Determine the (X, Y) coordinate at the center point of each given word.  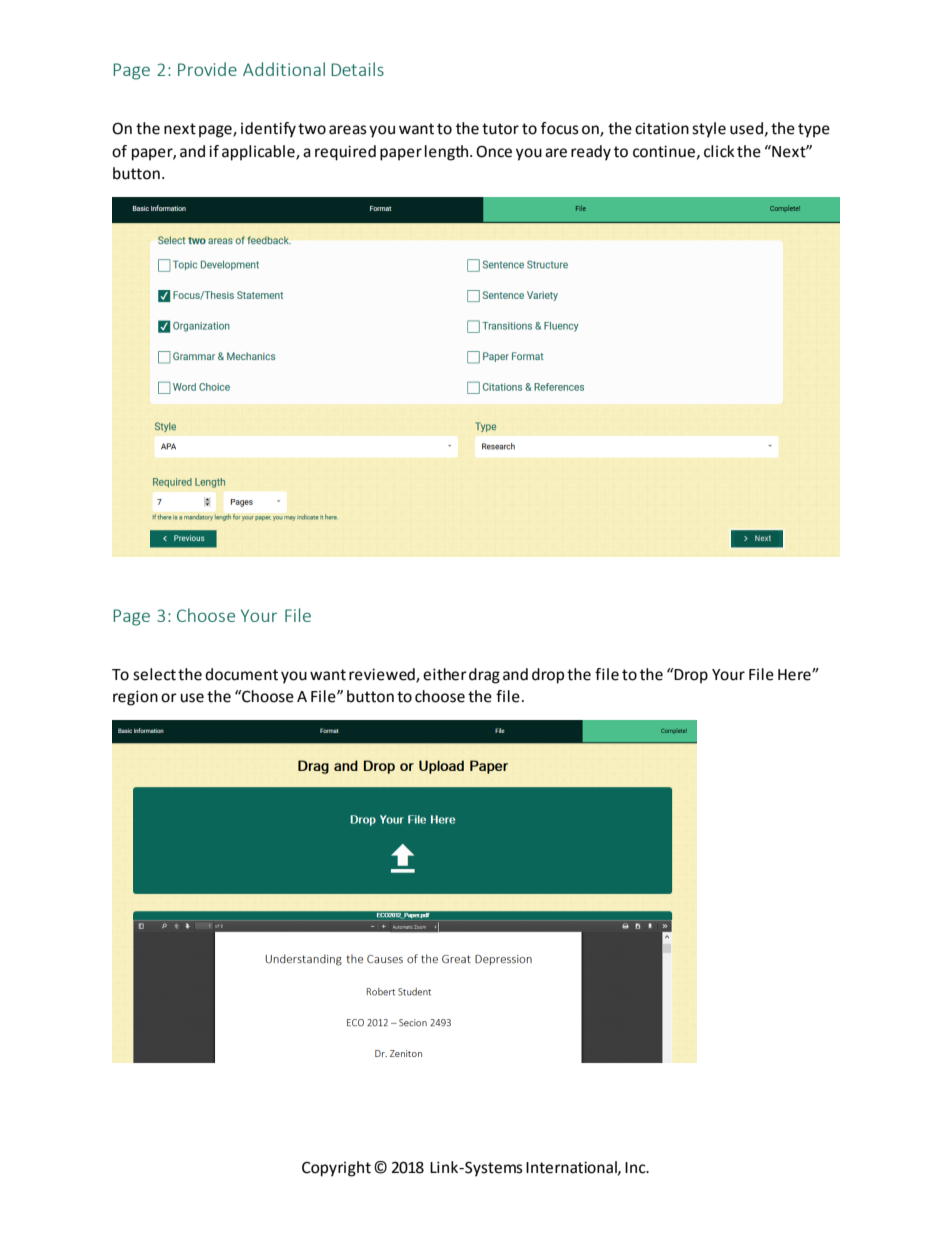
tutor (500, 129)
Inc (636, 1168)
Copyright (336, 1169)
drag (484, 676)
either (445, 674)
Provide (207, 69)
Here (795, 675)
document (241, 674)
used (746, 128)
